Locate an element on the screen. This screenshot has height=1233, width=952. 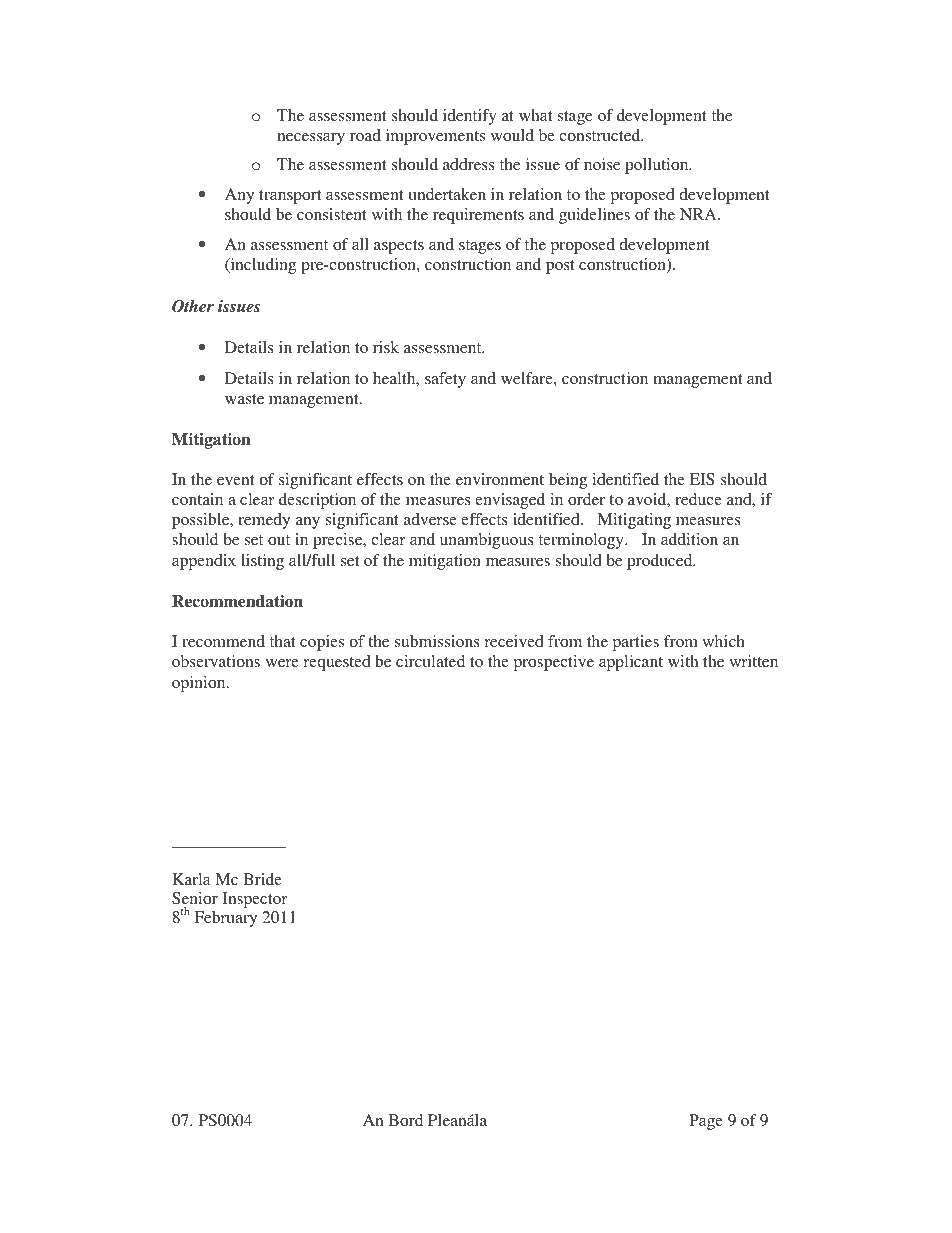
Bord is located at coordinates (406, 1120).
